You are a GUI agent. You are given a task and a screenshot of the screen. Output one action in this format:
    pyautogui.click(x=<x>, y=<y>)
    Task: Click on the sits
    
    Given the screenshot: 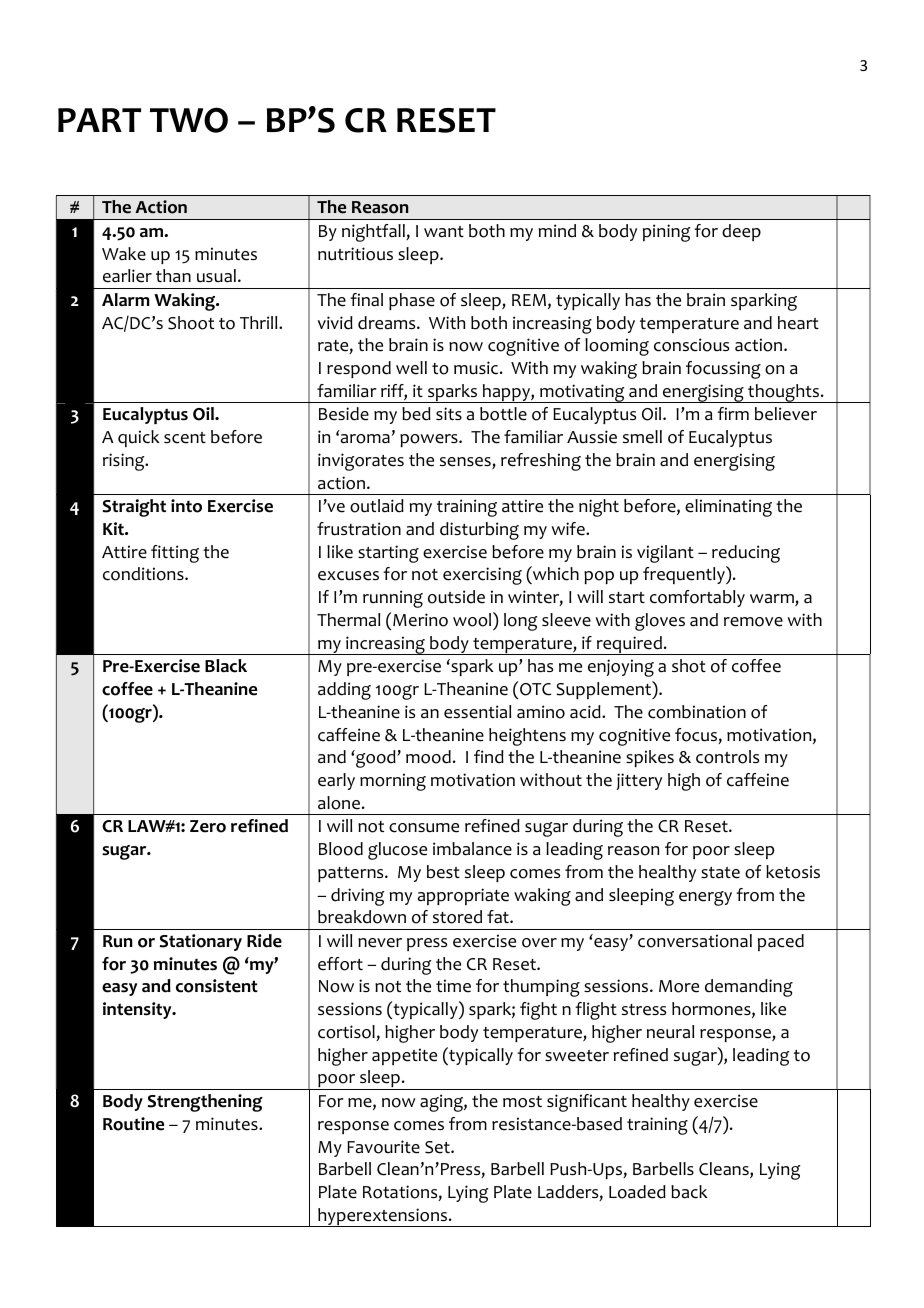 What is the action you would take?
    pyautogui.click(x=449, y=413)
